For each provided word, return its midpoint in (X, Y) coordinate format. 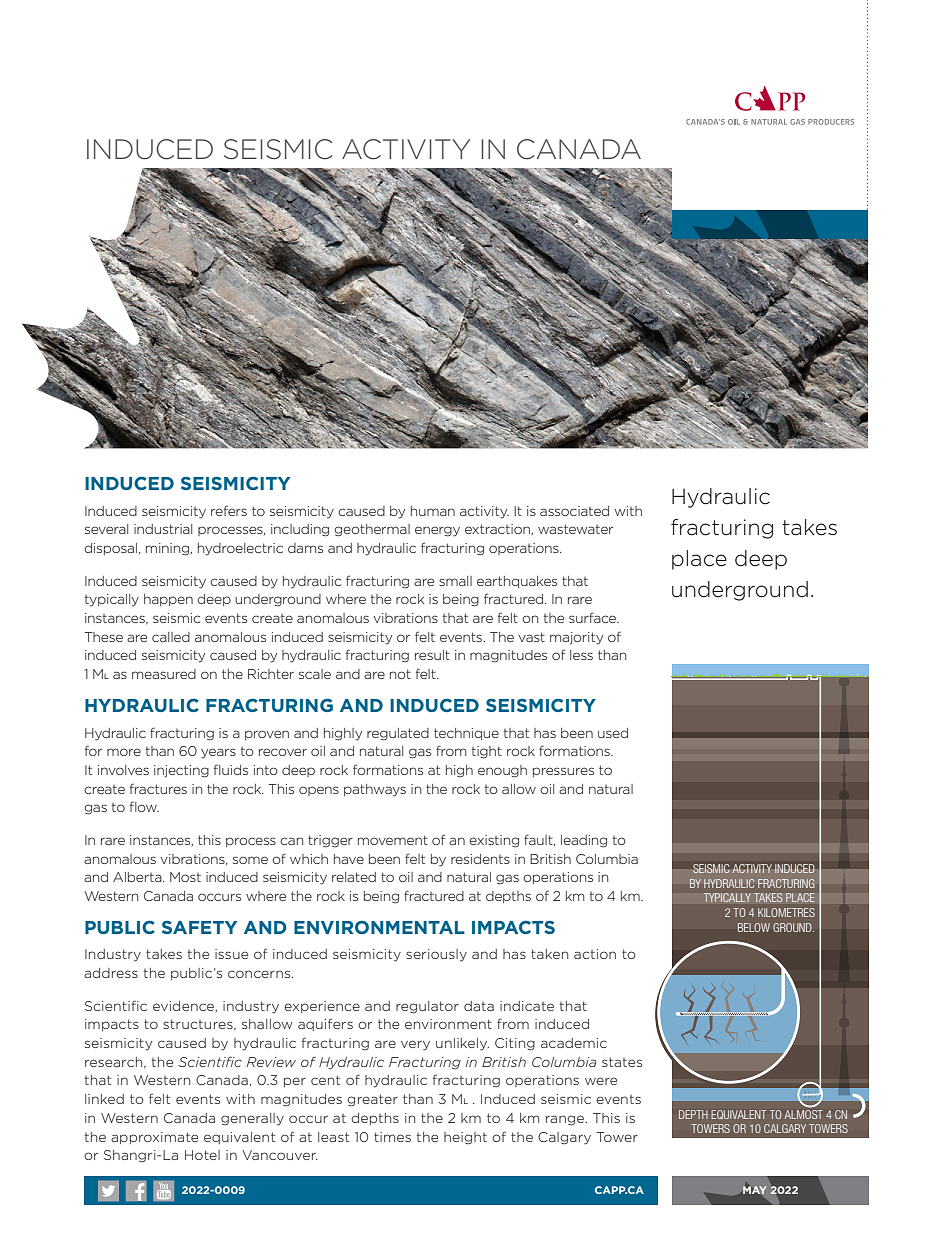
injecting (181, 771)
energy (437, 531)
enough (502, 771)
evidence (185, 1006)
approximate (154, 1138)
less (581, 655)
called (171, 637)
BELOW (754, 927)
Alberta (138, 877)
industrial (163, 529)
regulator (427, 1007)
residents (480, 859)
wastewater (575, 529)
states (622, 1062)
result (432, 655)
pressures (563, 772)
